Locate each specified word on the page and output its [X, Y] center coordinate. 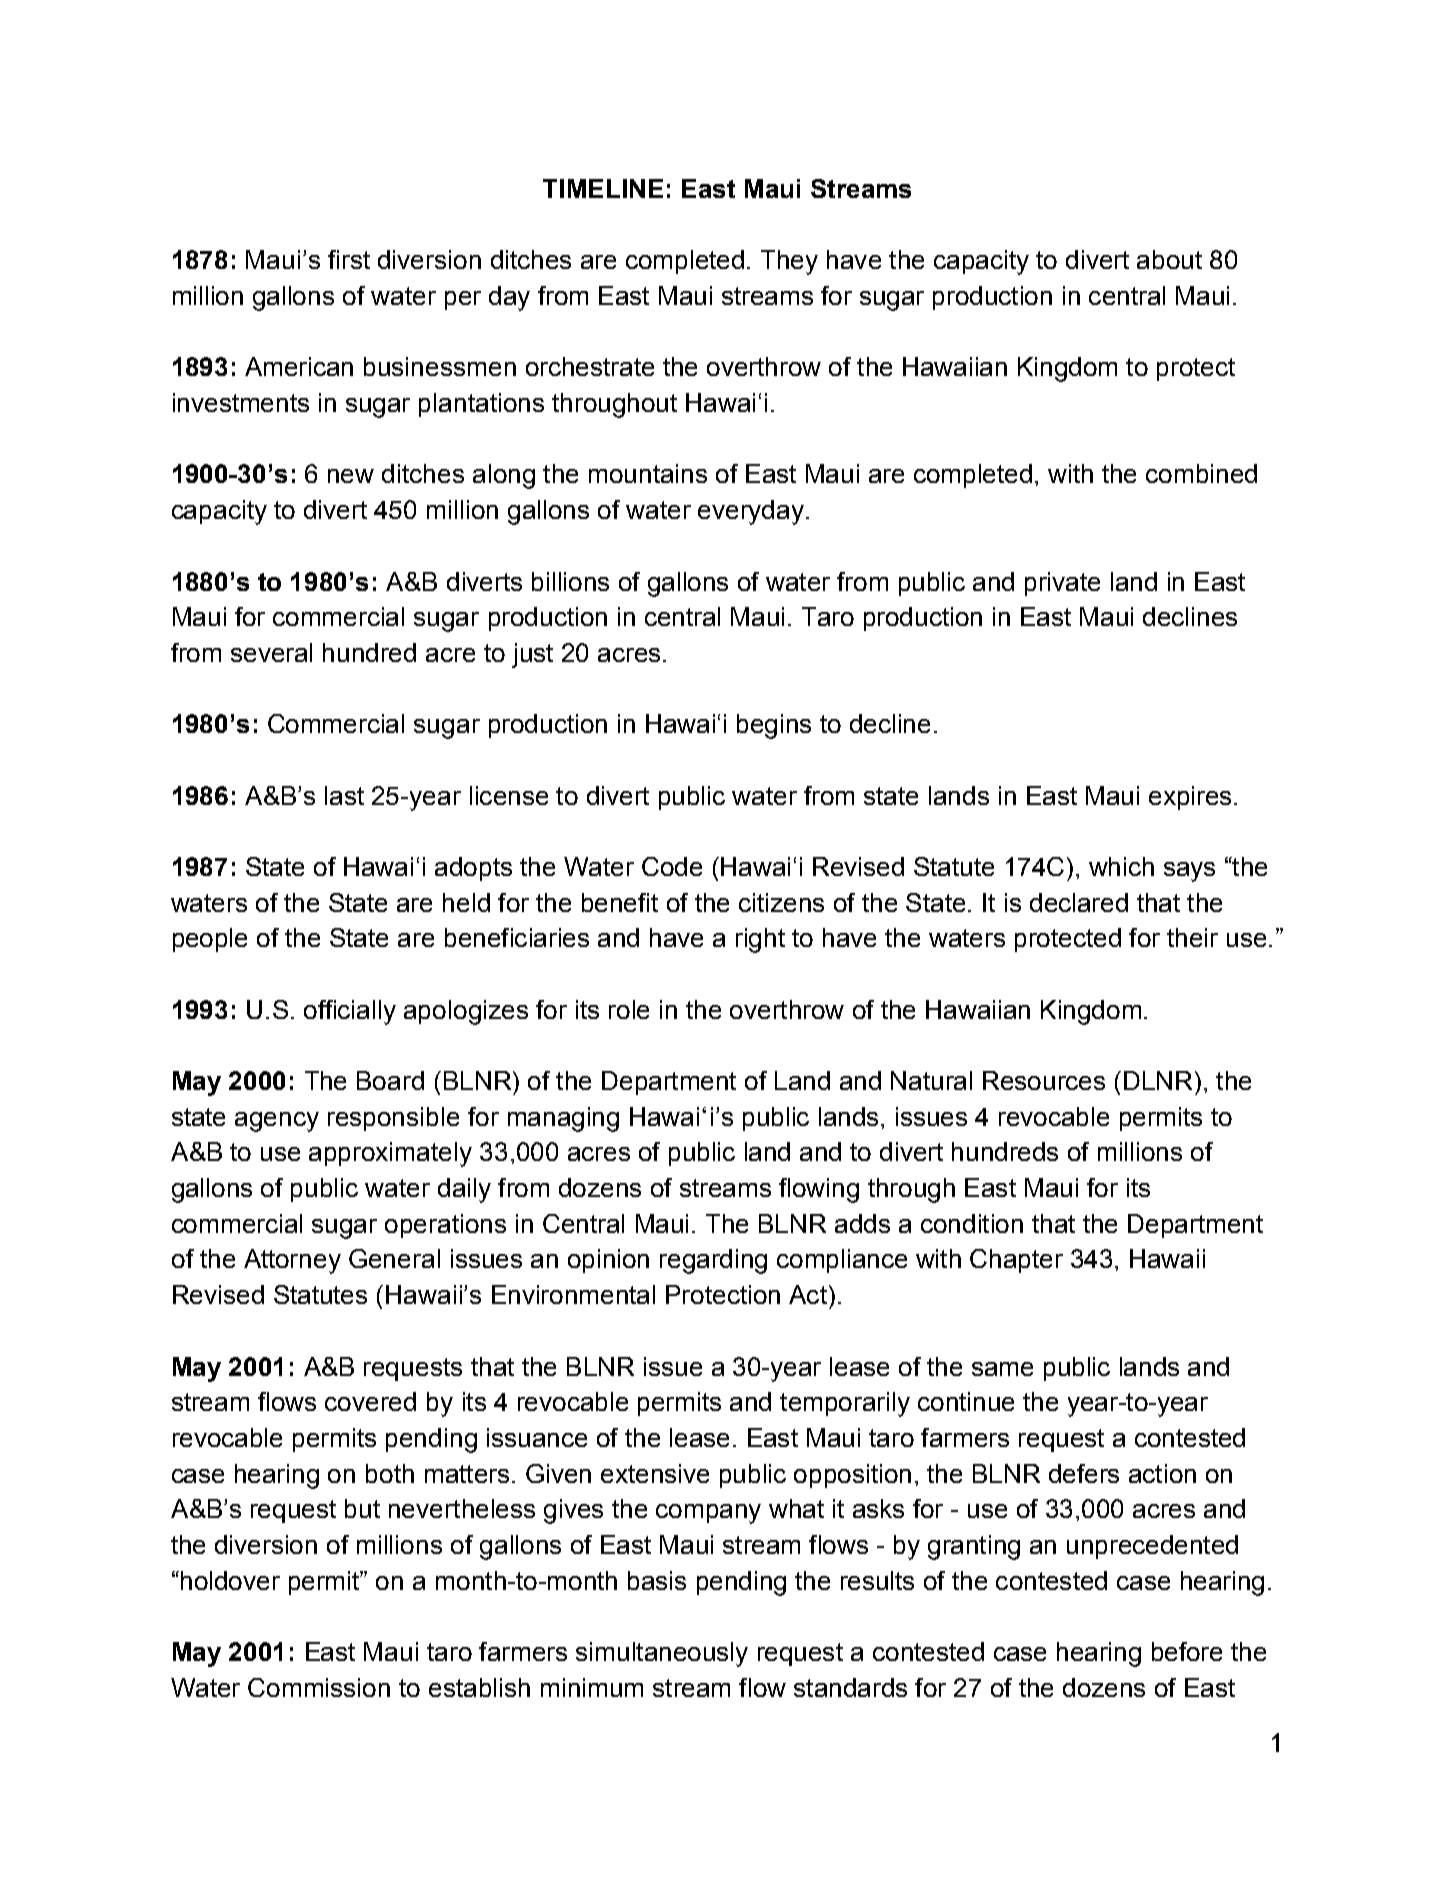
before [1187, 1651]
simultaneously [662, 1654]
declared [1079, 902]
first [349, 259]
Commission [319, 1687]
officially [350, 1012]
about [1169, 259]
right [760, 940]
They [789, 262]
